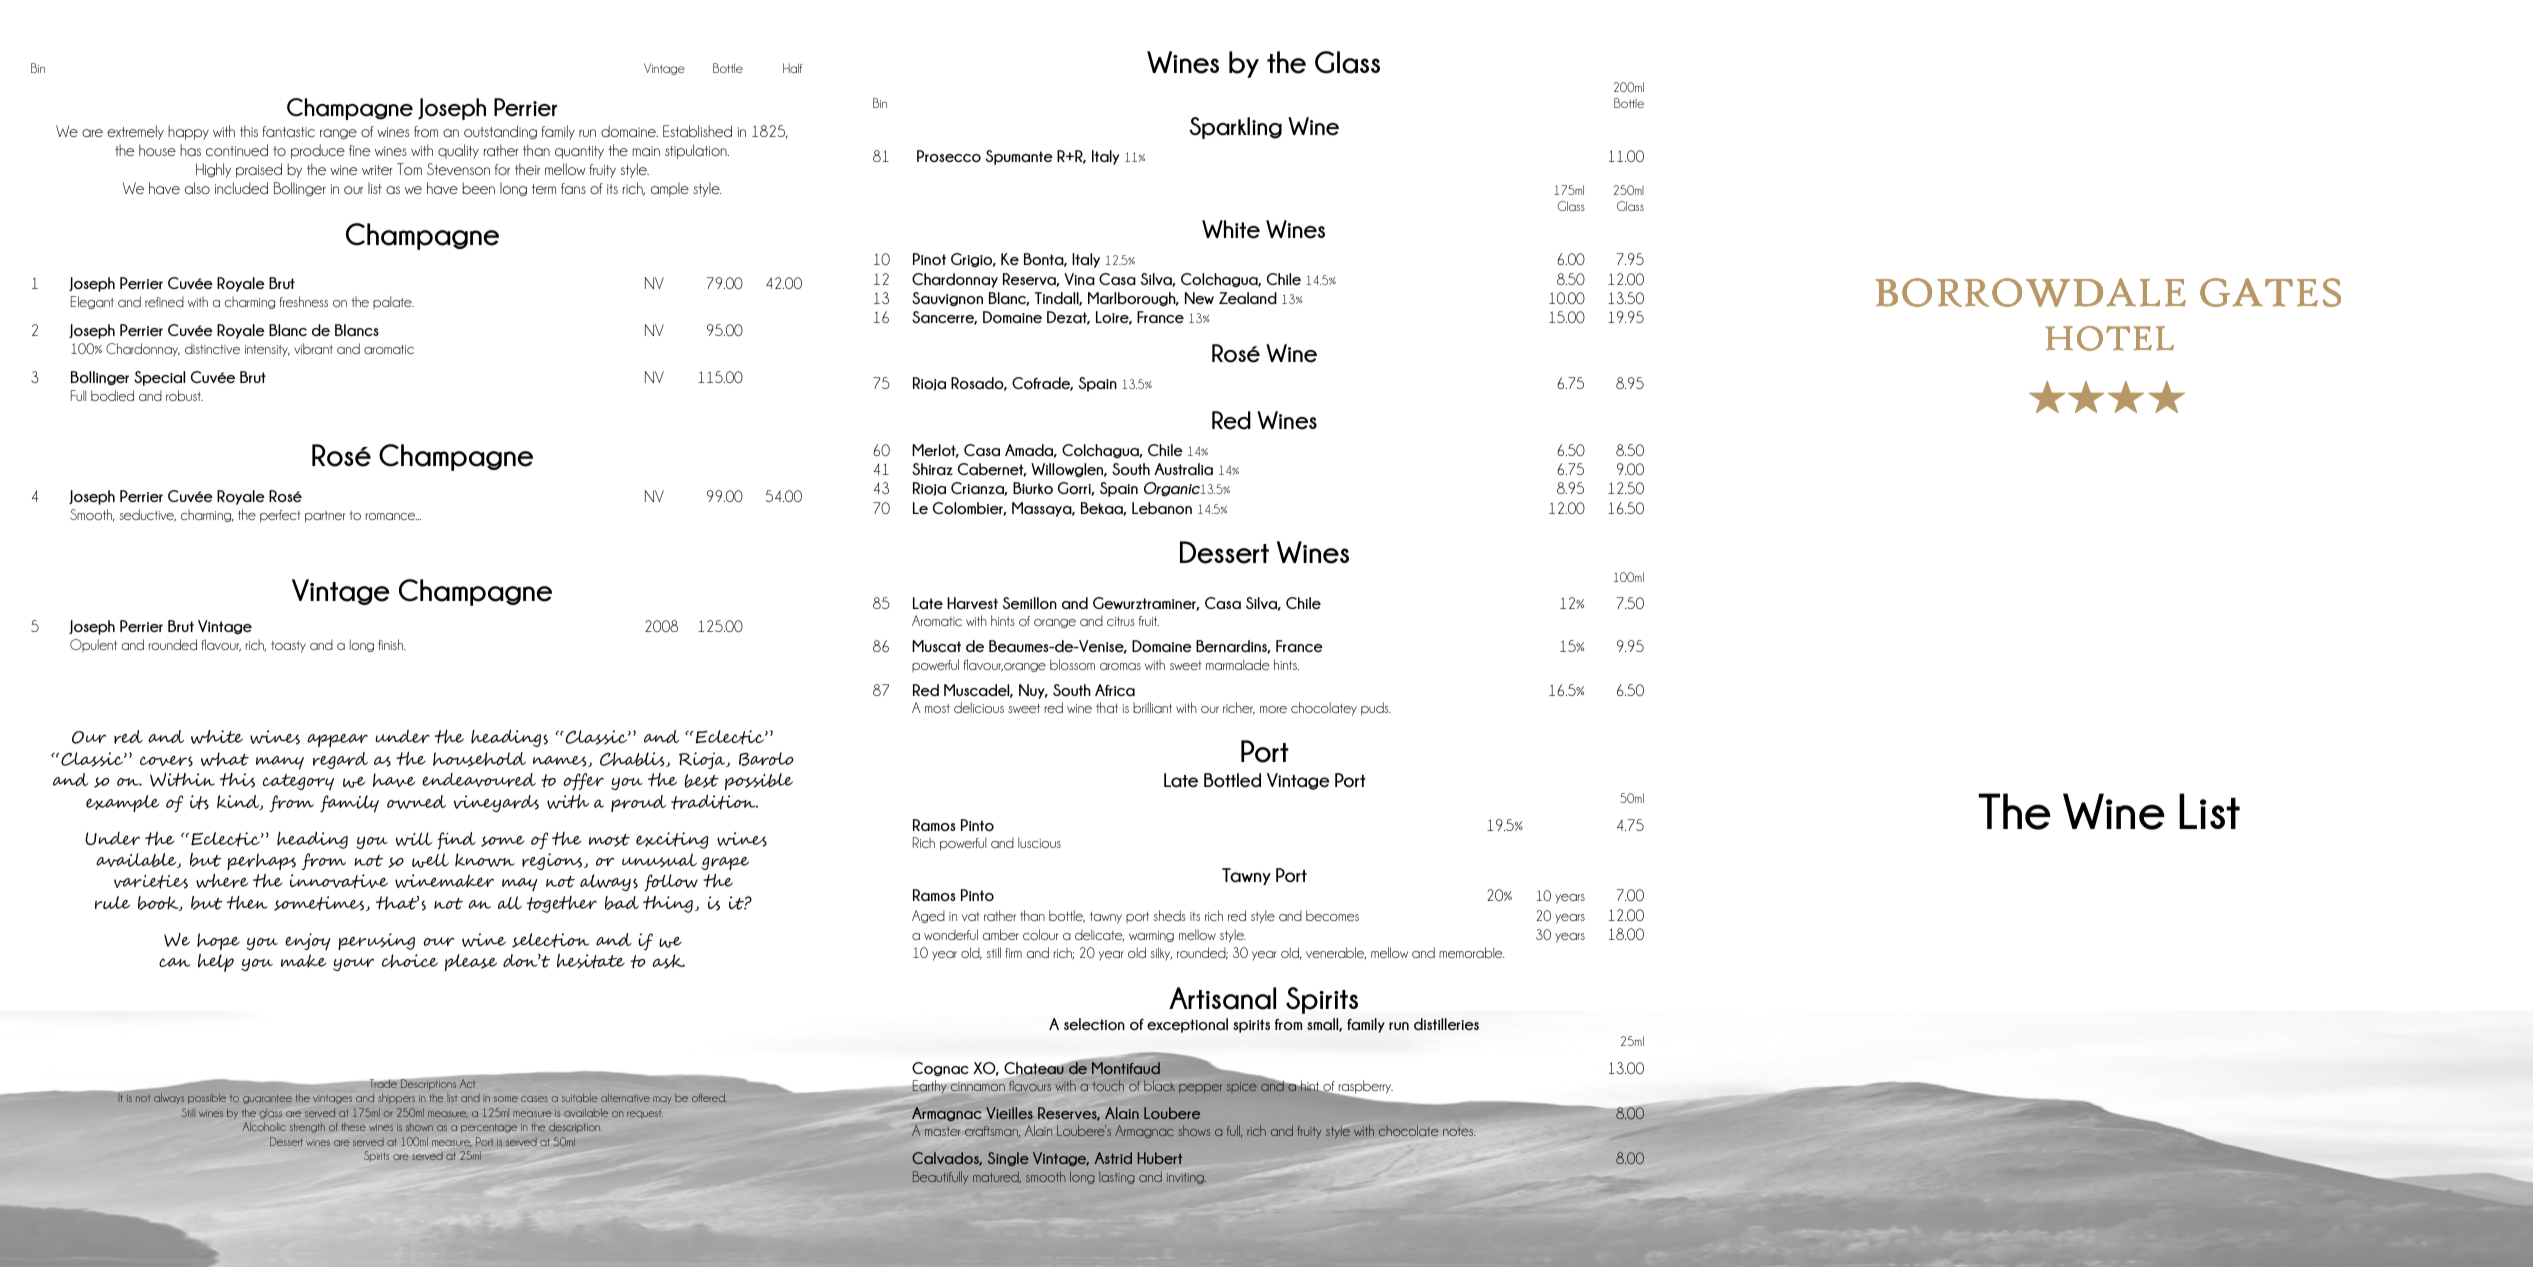  Describe the element at coordinates (1151, 936) in the screenshot. I see `warming` at that location.
